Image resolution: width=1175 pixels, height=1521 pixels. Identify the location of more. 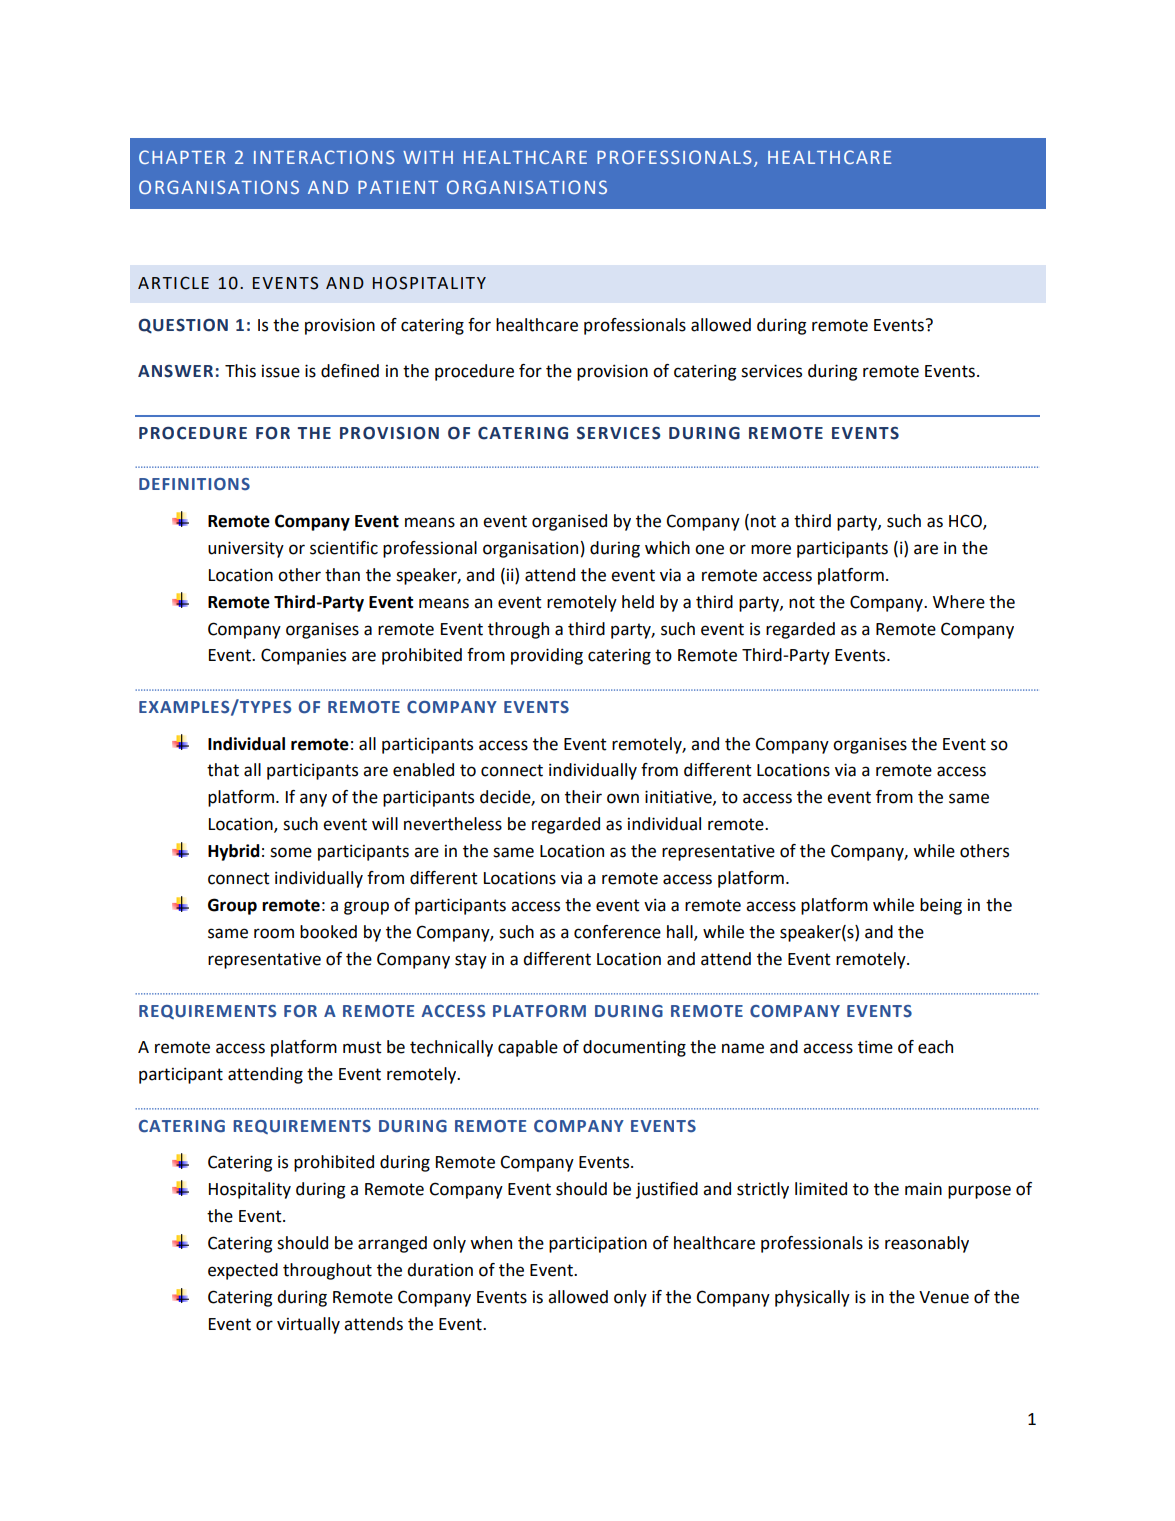
(771, 549).
